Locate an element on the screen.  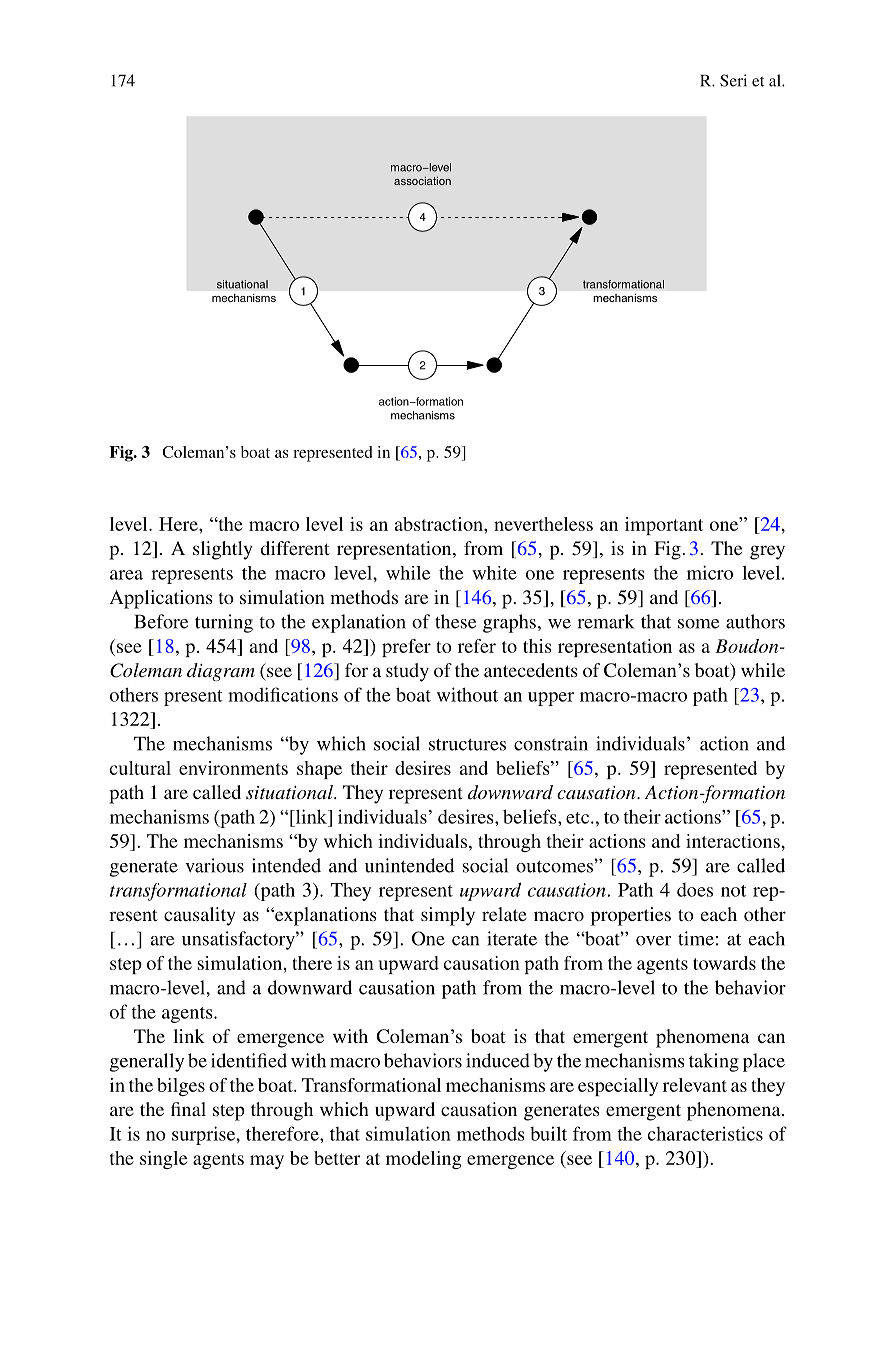
nevertheless is located at coordinates (543, 524).
